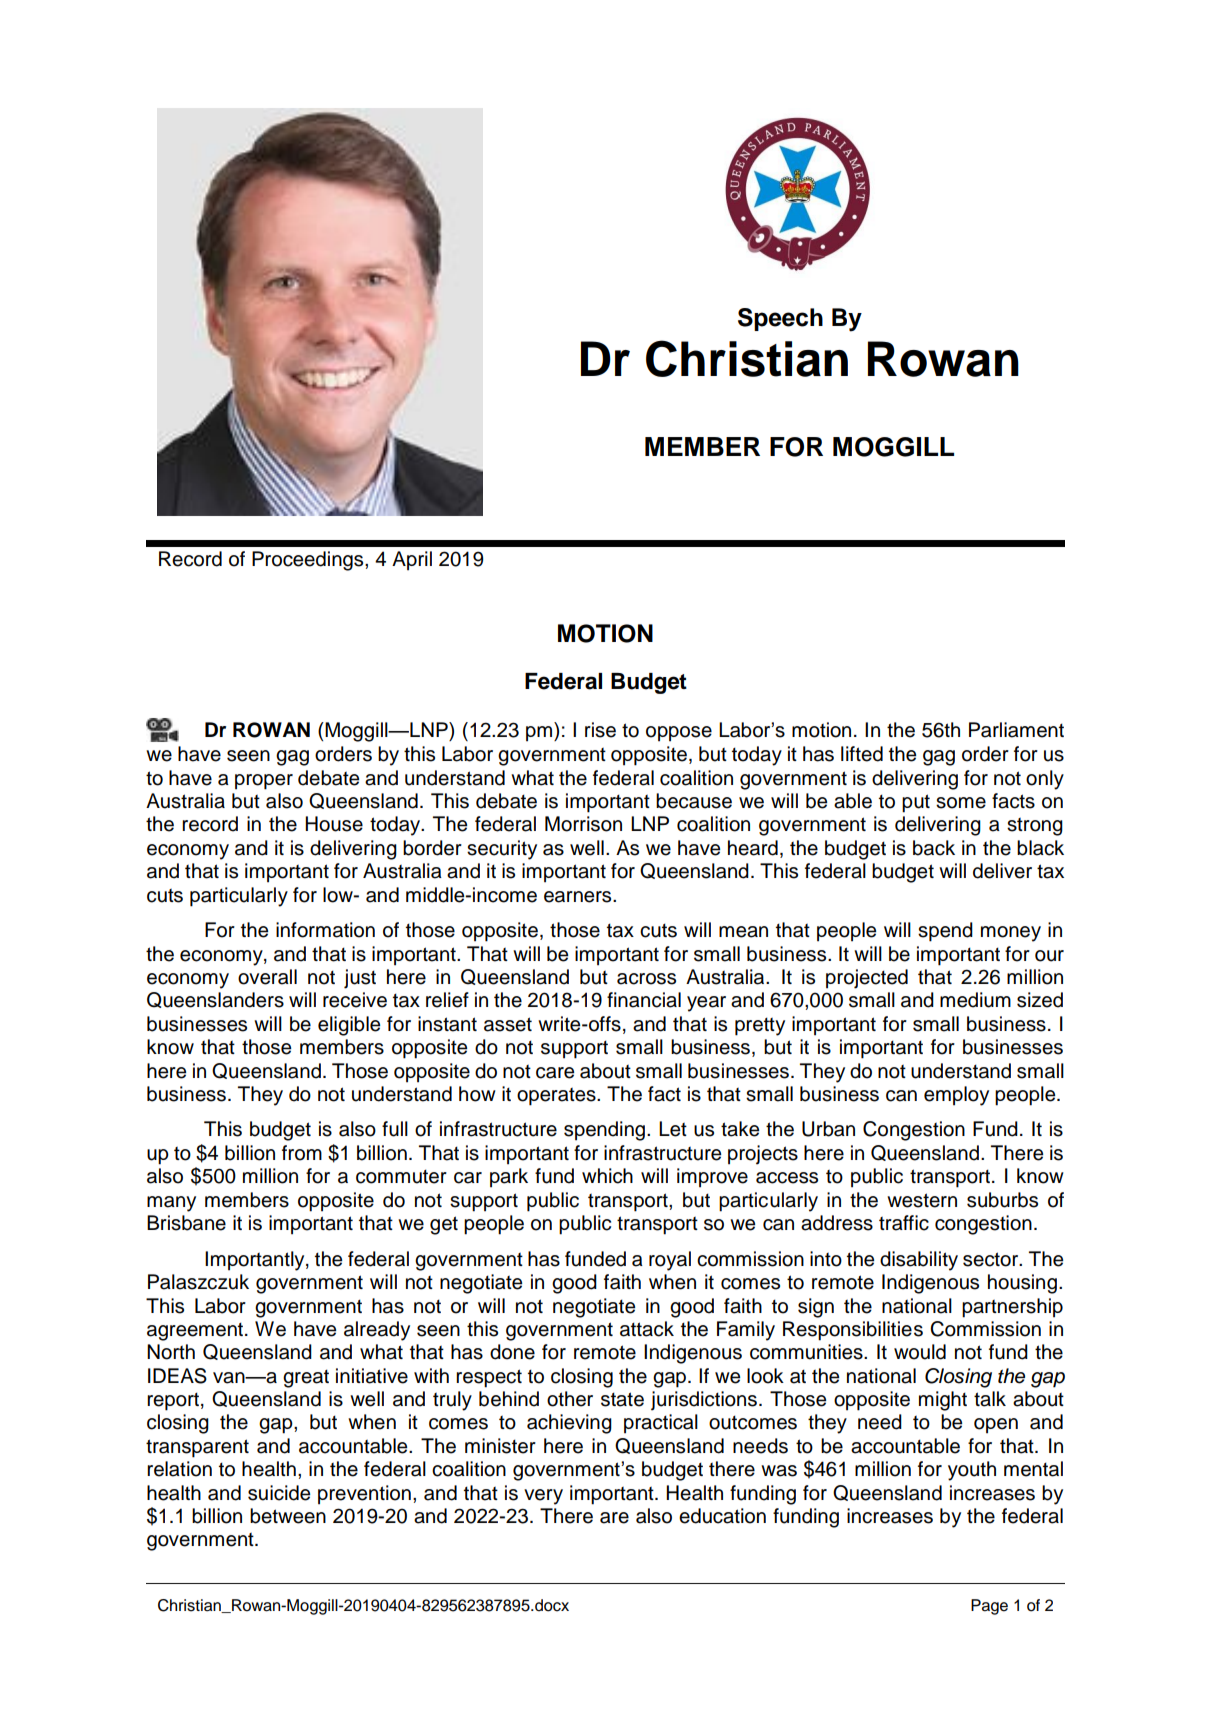 This screenshot has width=1211, height=1713. I want to click on Brisbane, so click(186, 1223).
